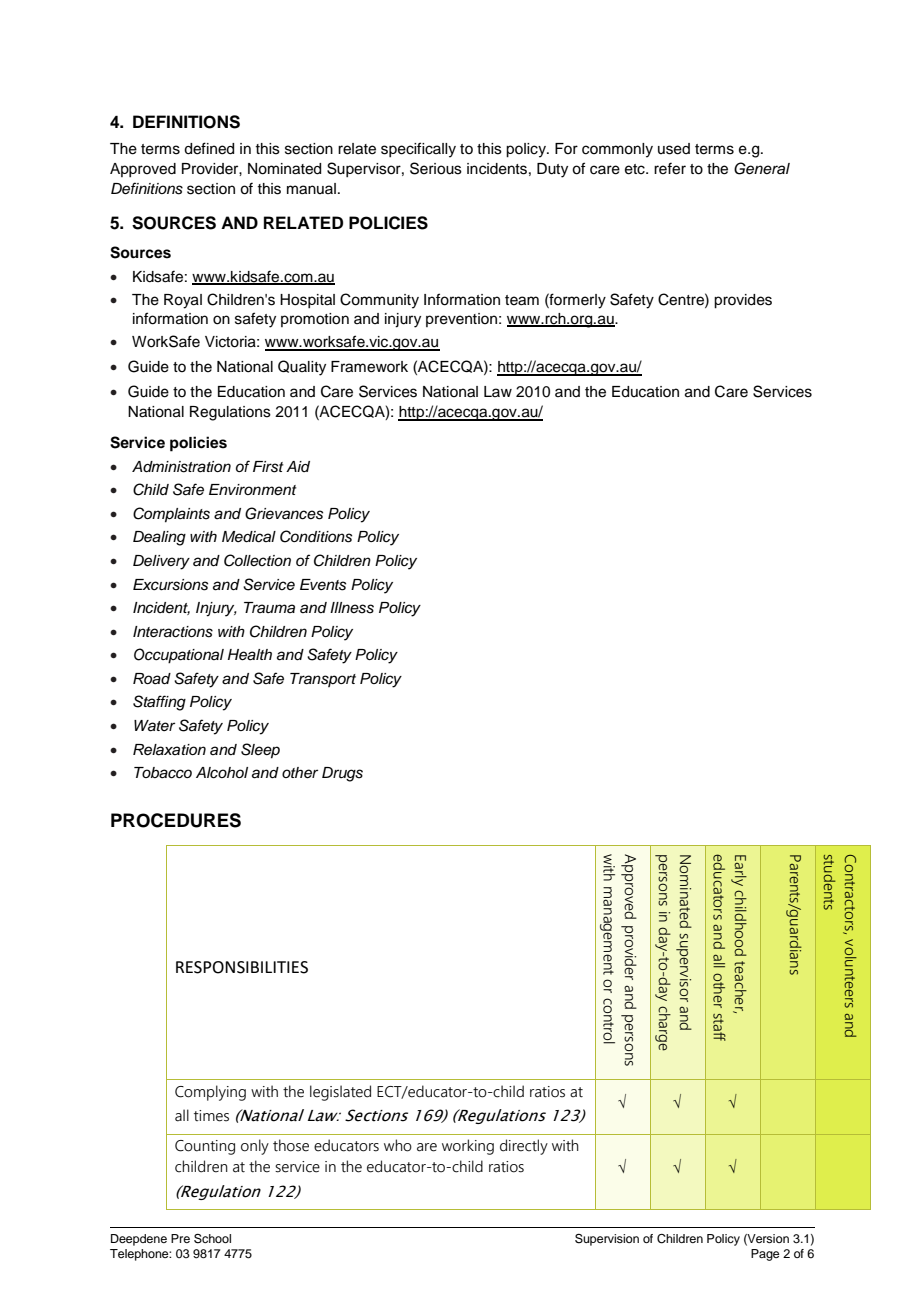 Image resolution: width=924 pixels, height=1308 pixels. What do you see at coordinates (765, 1255) in the screenshot?
I see `Page` at bounding box center [765, 1255].
